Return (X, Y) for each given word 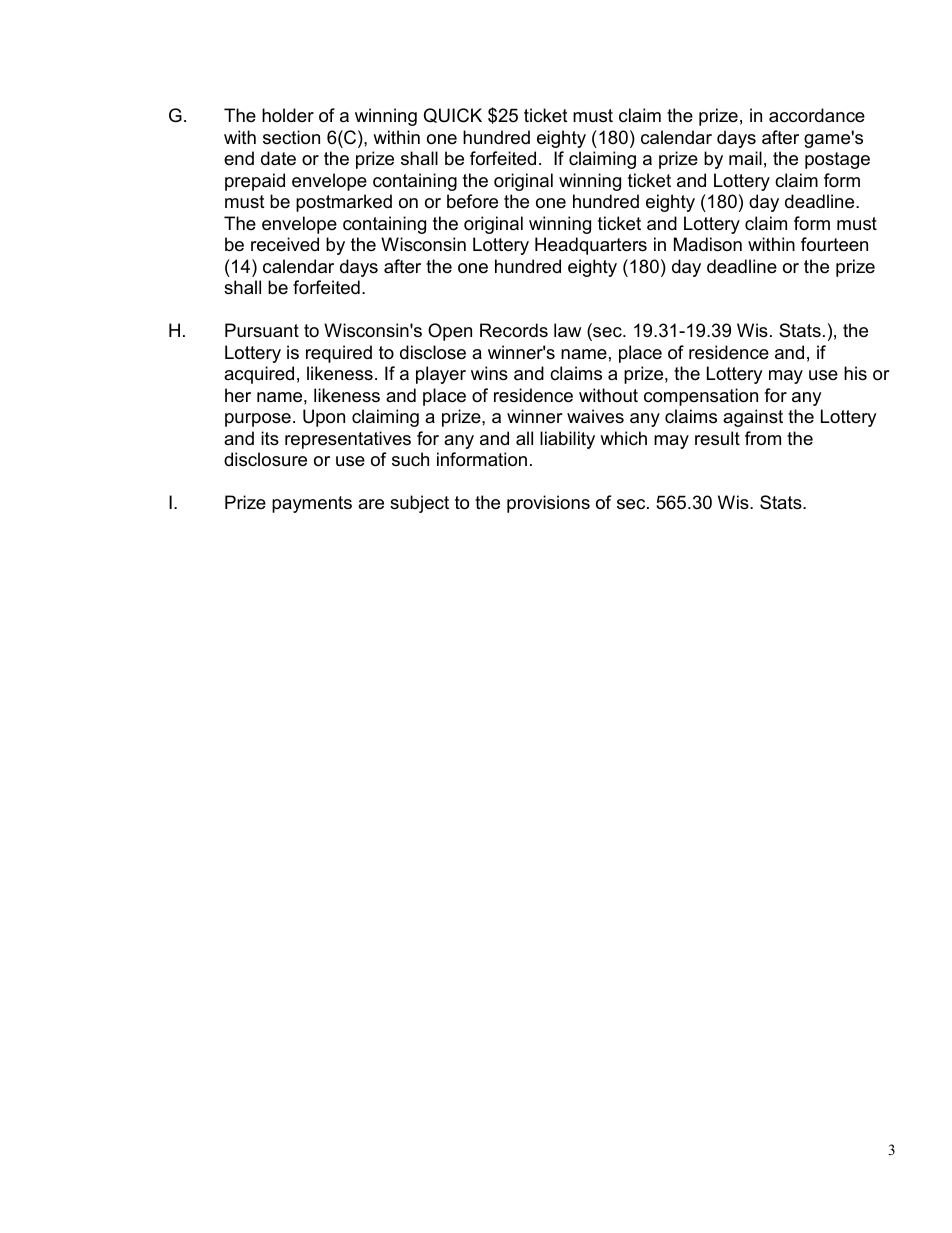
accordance (817, 115)
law (567, 330)
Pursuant (262, 330)
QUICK (453, 115)
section (291, 137)
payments (312, 504)
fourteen (834, 244)
